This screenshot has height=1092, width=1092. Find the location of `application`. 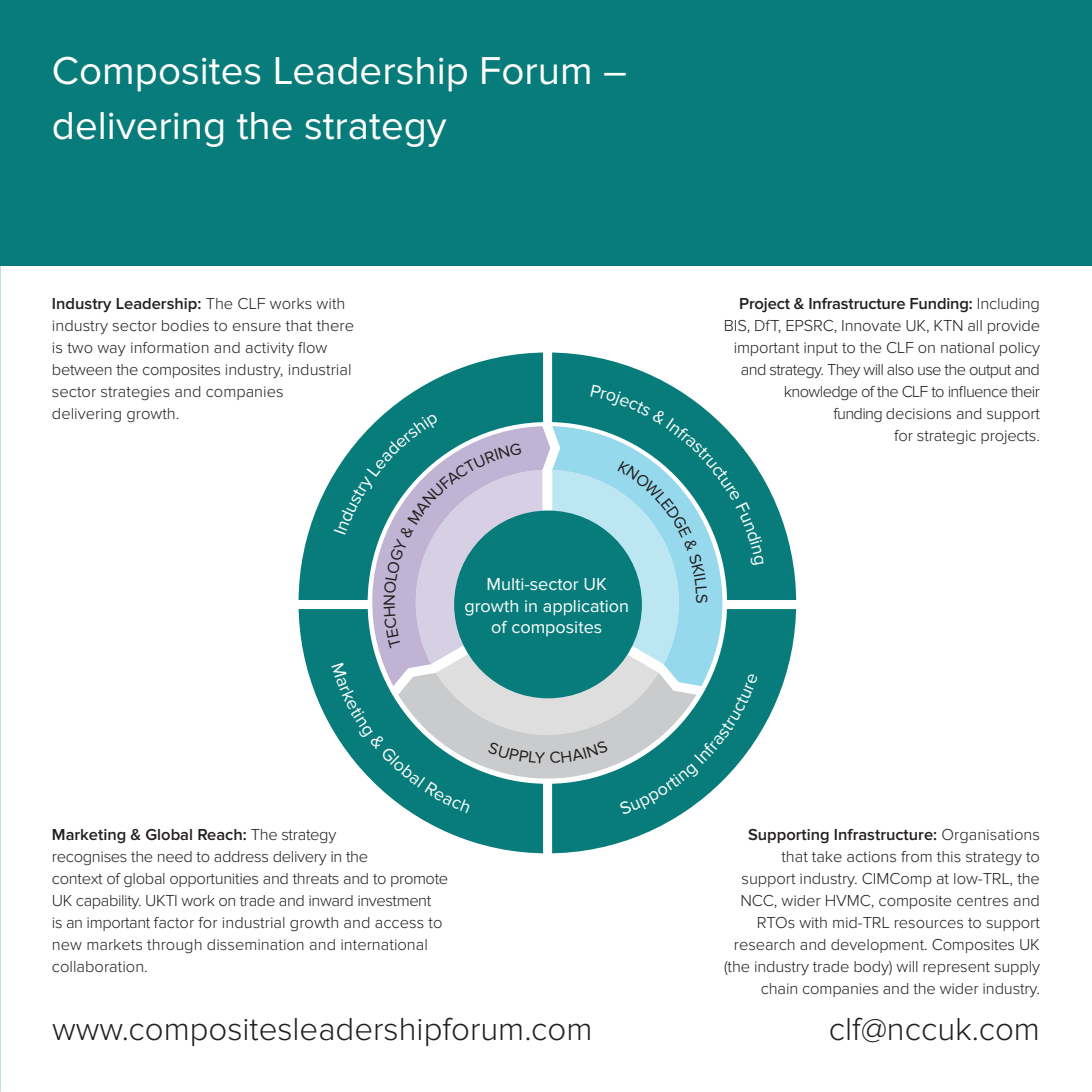

application is located at coordinates (585, 608).
